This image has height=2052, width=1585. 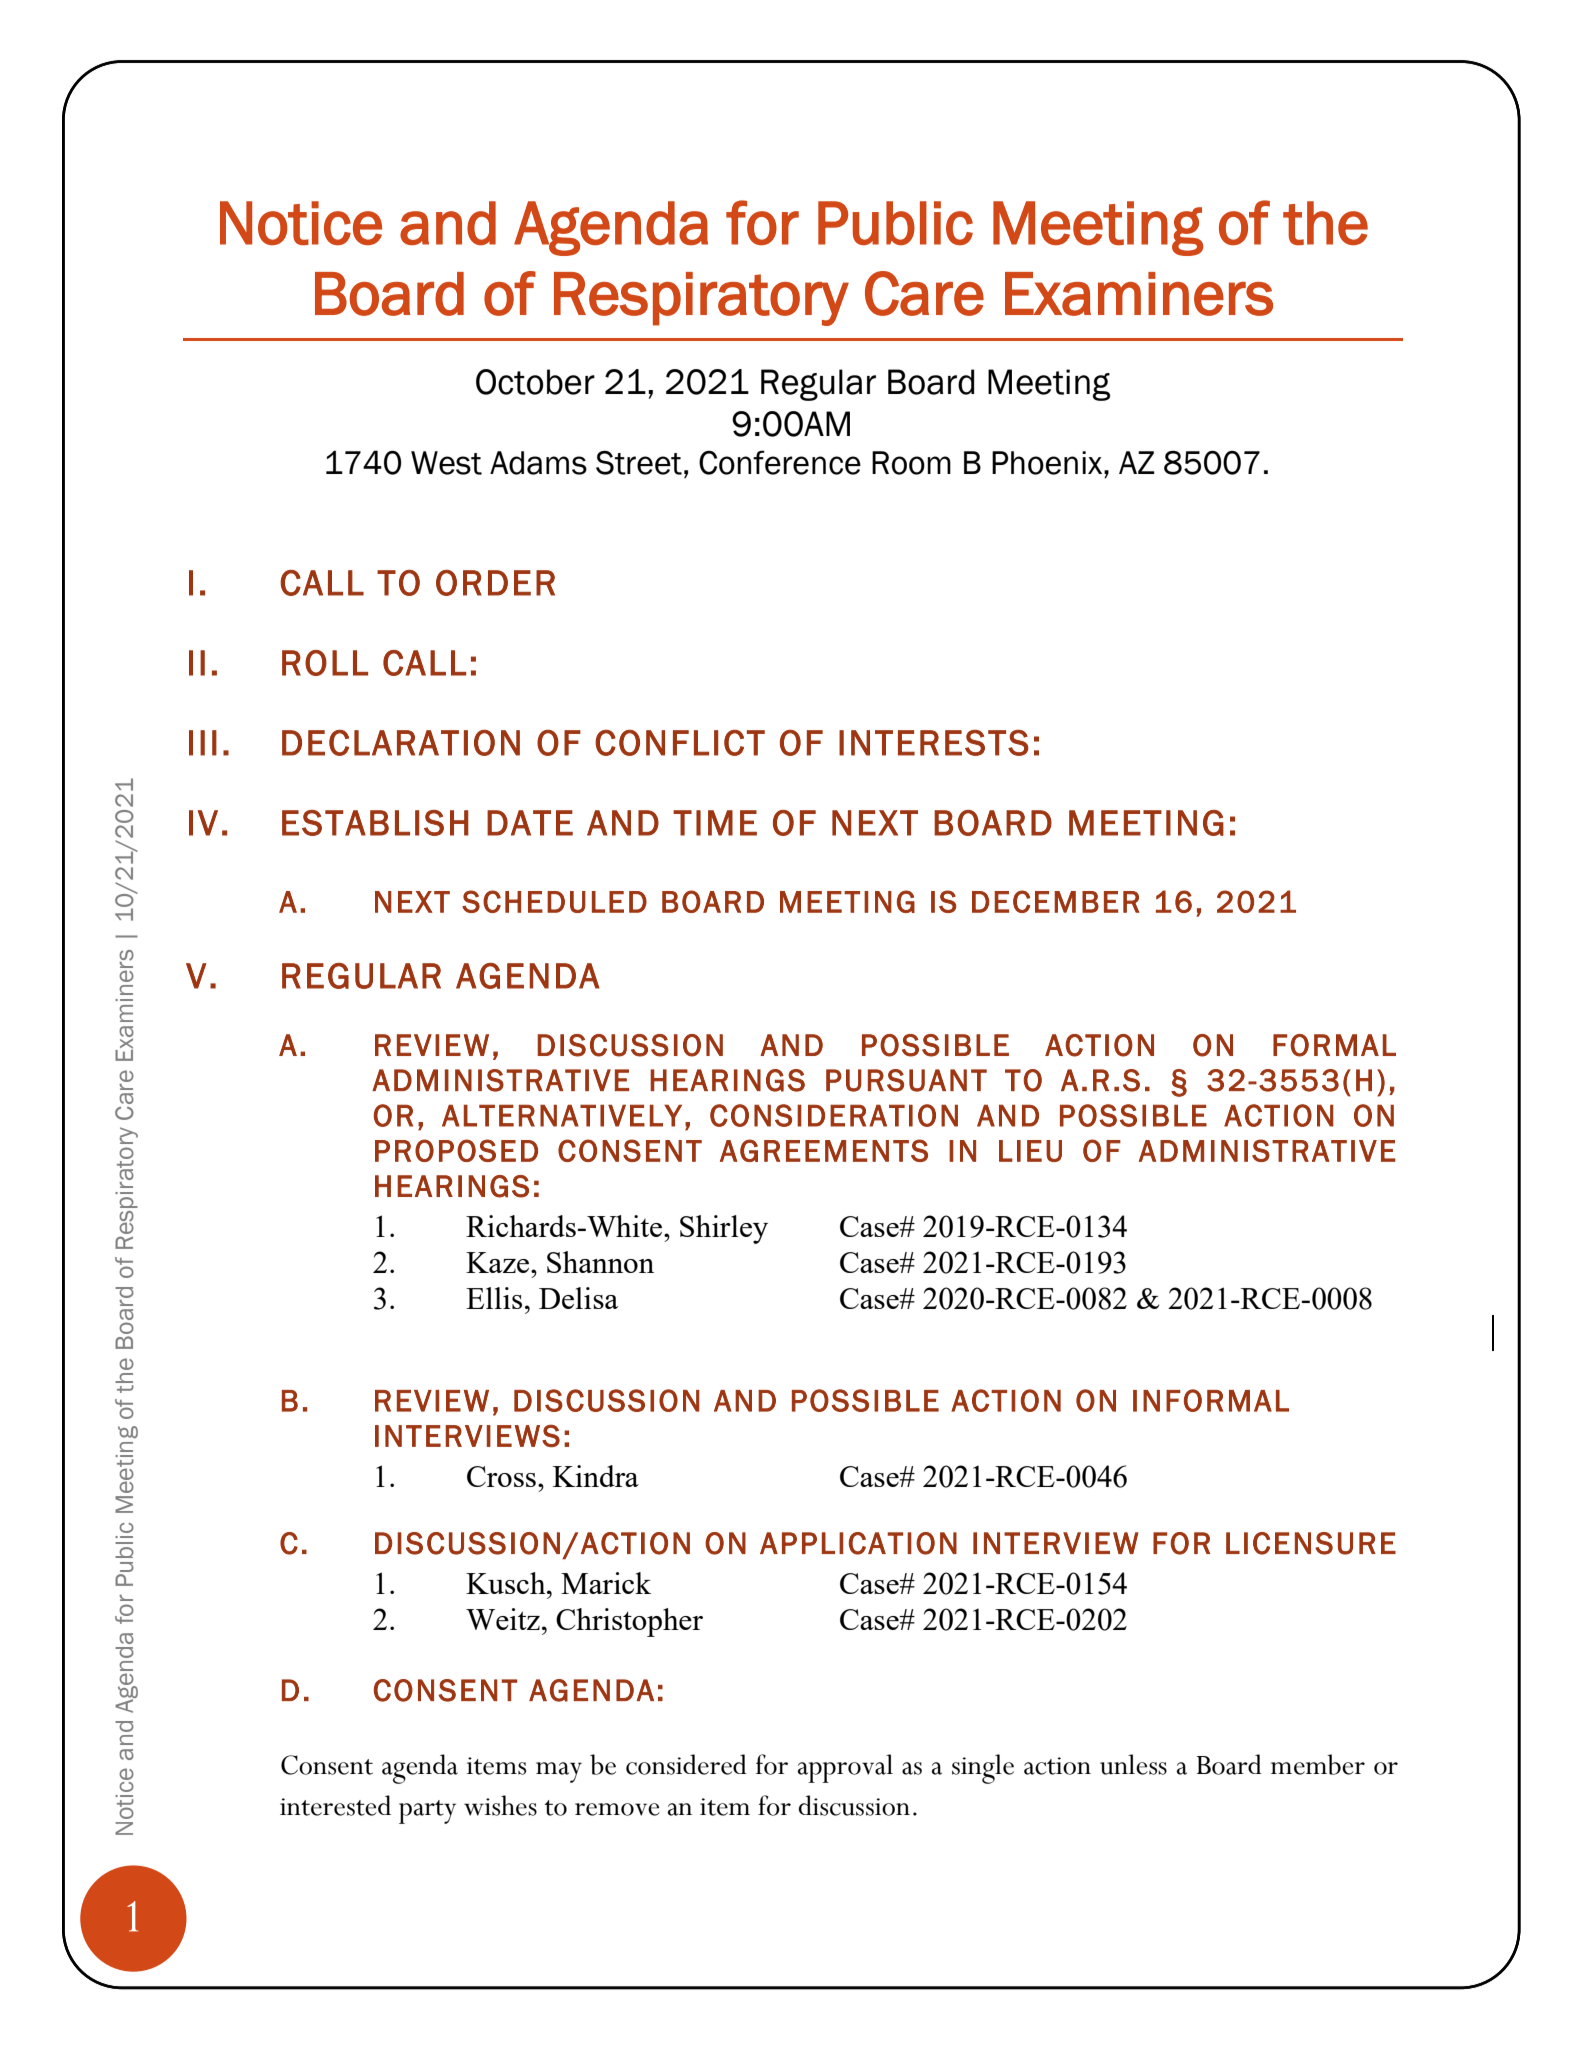 What do you see at coordinates (680, 743) in the image?
I see `CONFLICT` at bounding box center [680, 743].
